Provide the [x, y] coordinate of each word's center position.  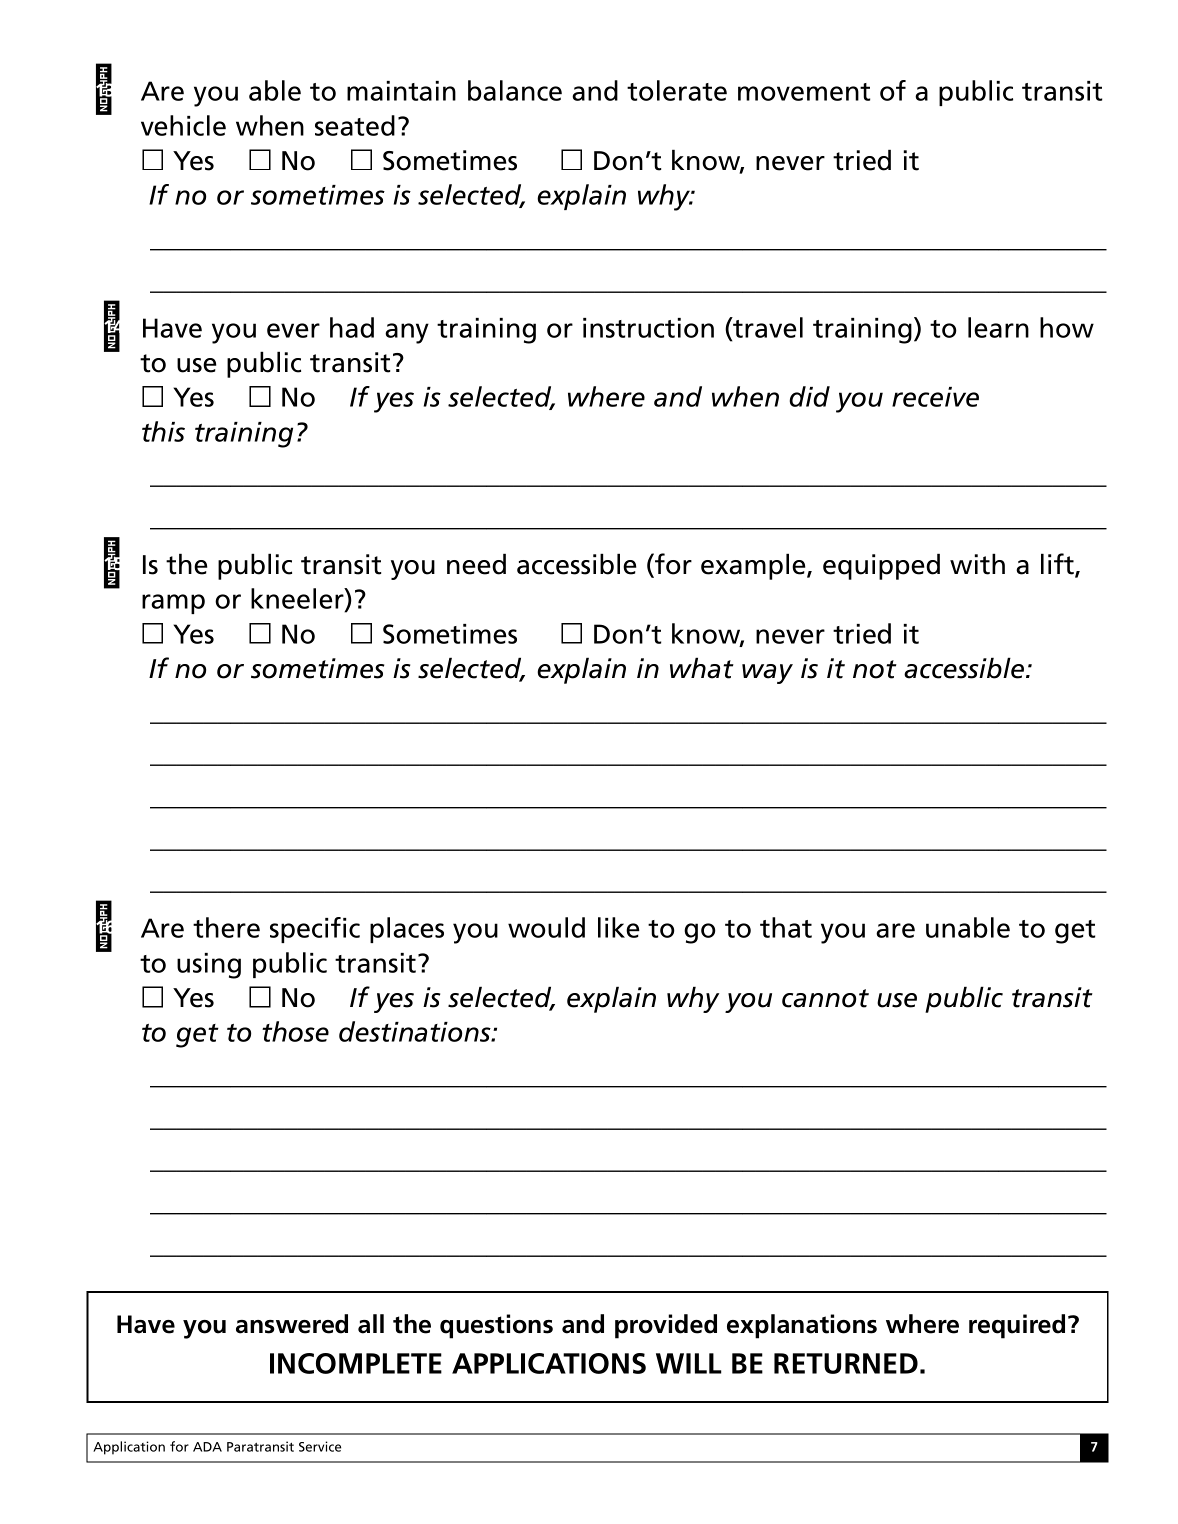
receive [935, 397]
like [619, 927]
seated [355, 125]
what [702, 668]
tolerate [677, 90]
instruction [648, 328]
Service [320, 1446]
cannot [825, 998]
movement [804, 92]
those [295, 1031]
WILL [689, 1363]
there [226, 927]
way [767, 674]
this [163, 431]
